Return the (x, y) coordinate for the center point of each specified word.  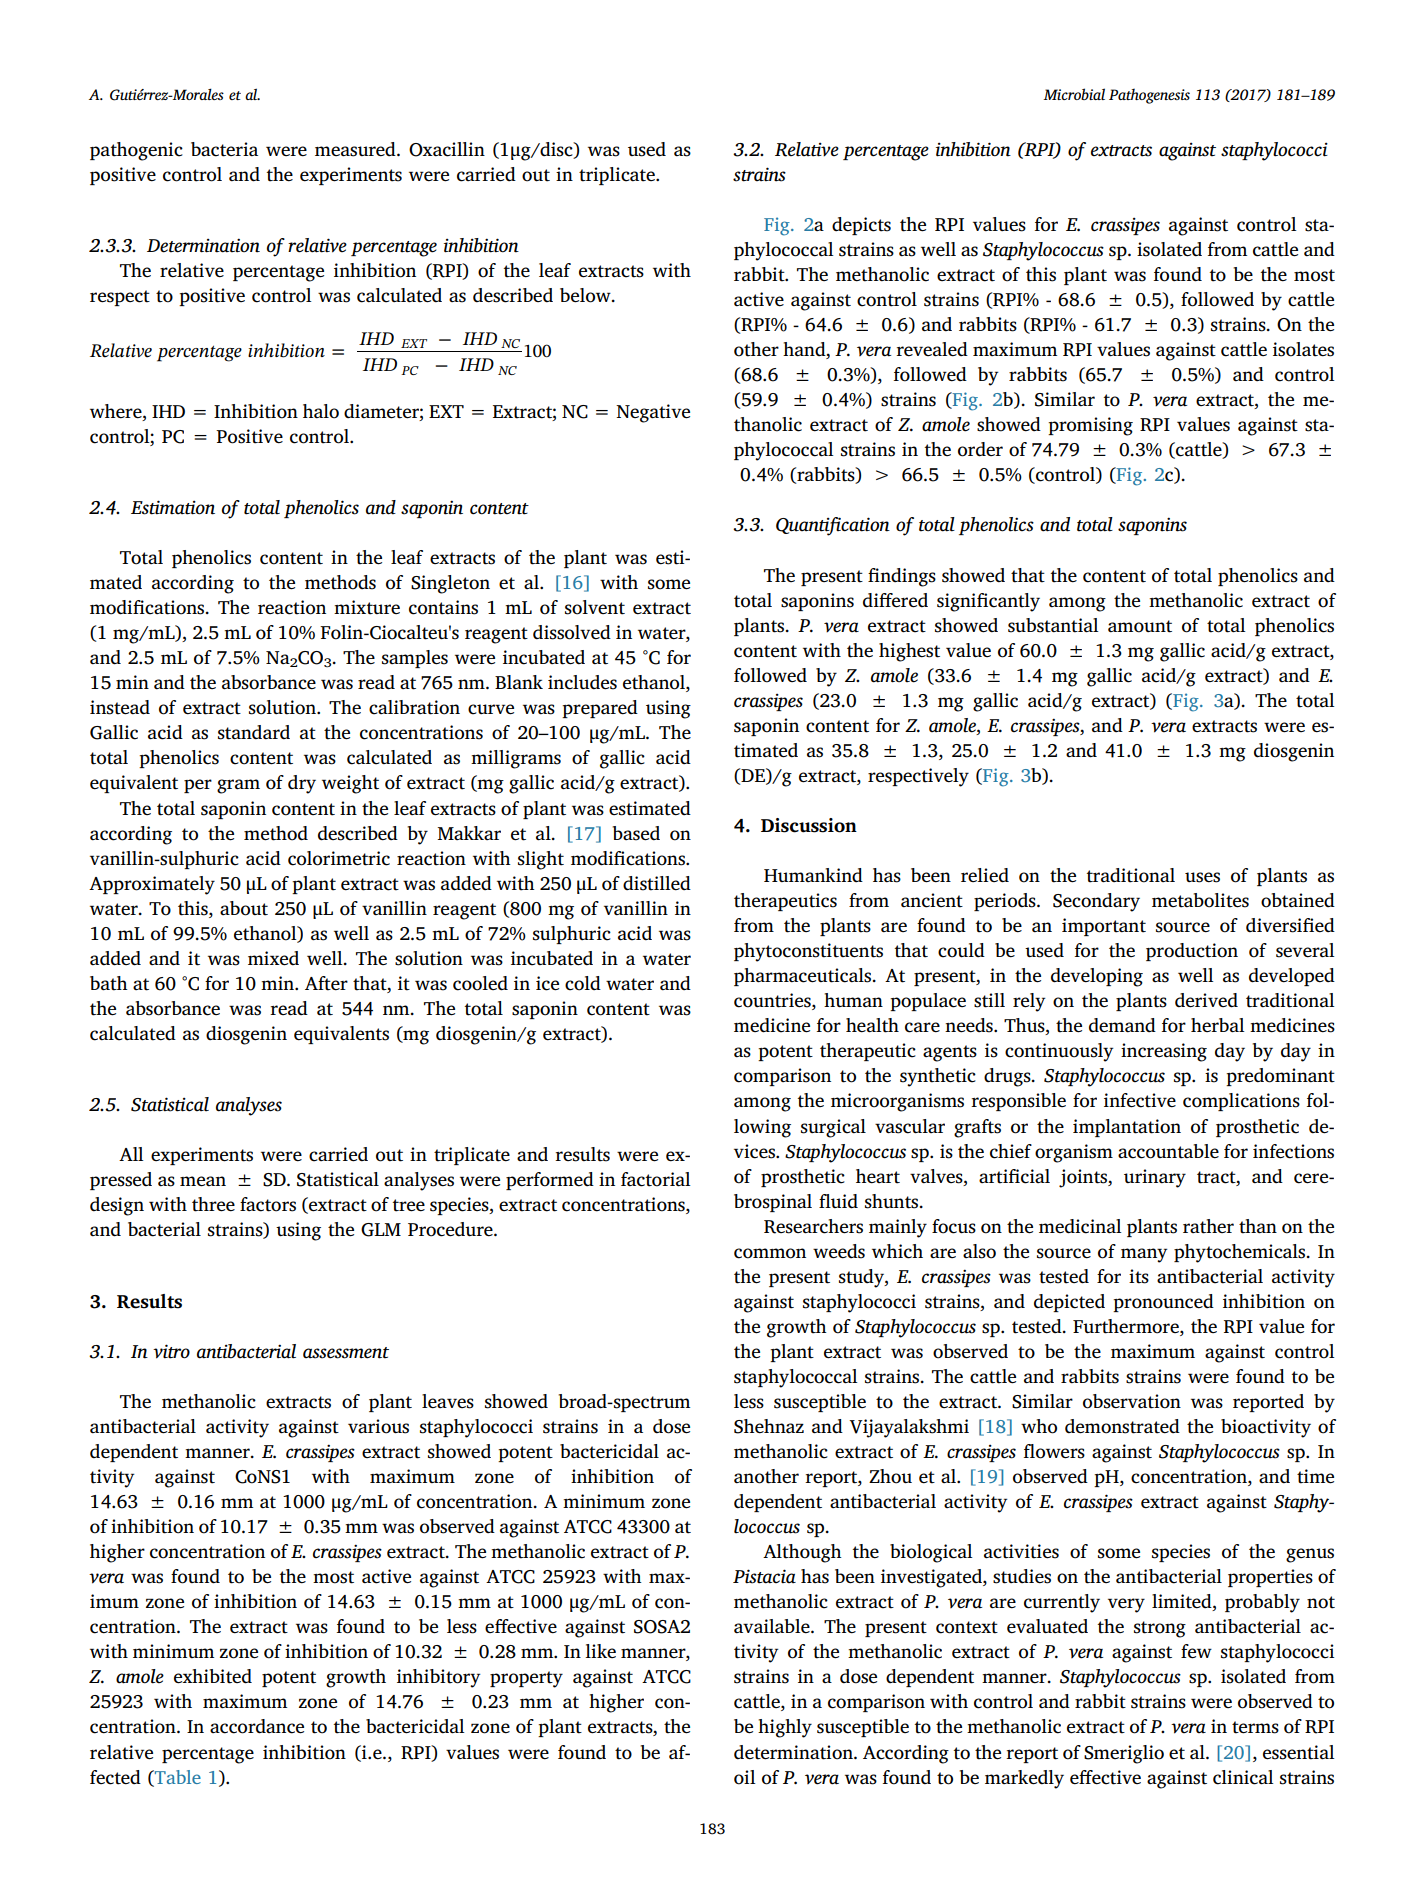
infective (1140, 1100)
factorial (656, 1179)
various (378, 1426)
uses (1202, 877)
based (636, 833)
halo (321, 411)
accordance (257, 1726)
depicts (861, 226)
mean (203, 1181)
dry (302, 784)
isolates (1303, 349)
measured (356, 149)
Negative (653, 413)
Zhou (890, 1476)
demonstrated (1122, 1426)
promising (1090, 426)
